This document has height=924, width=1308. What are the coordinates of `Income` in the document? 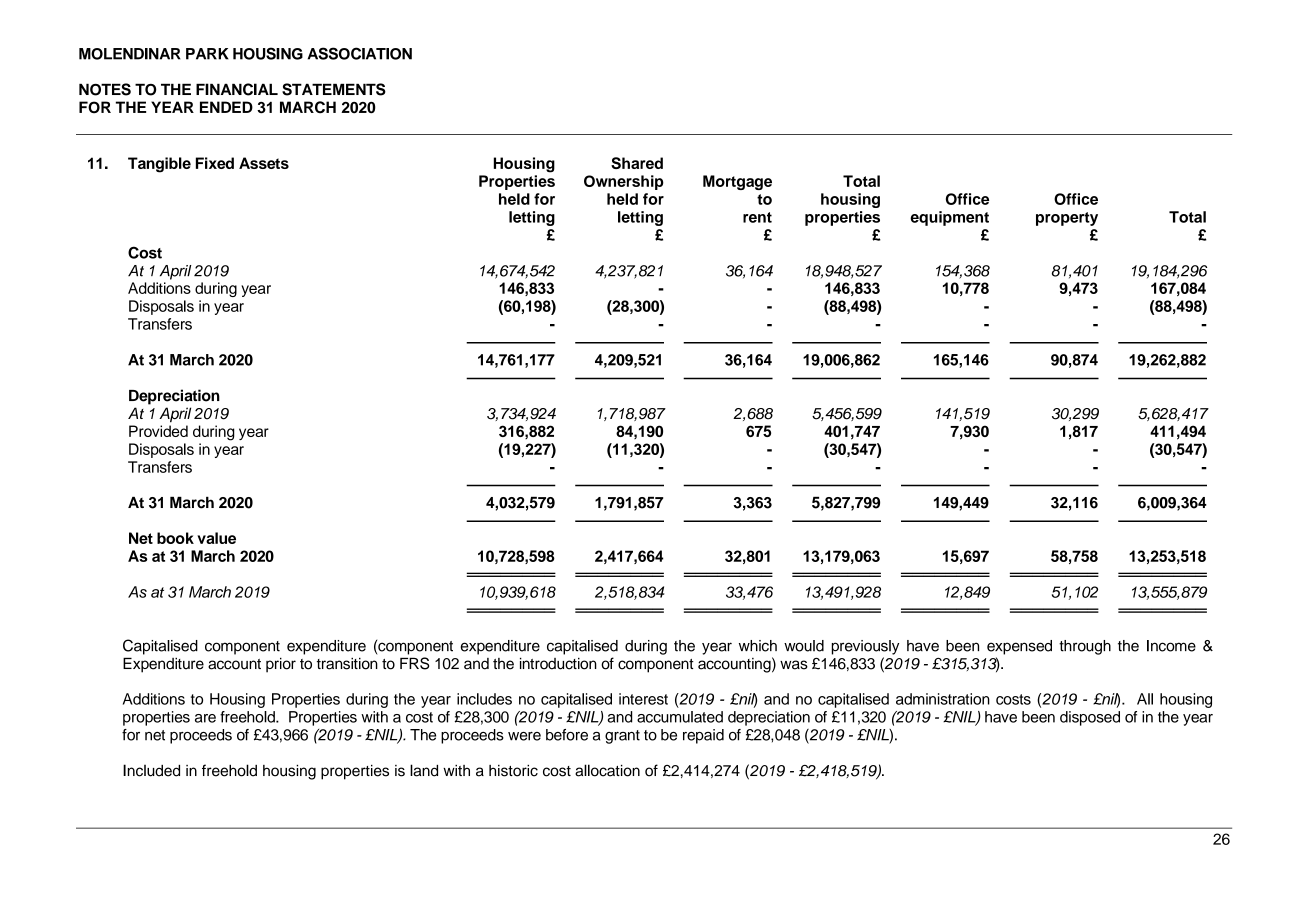 It's located at (1171, 646).
